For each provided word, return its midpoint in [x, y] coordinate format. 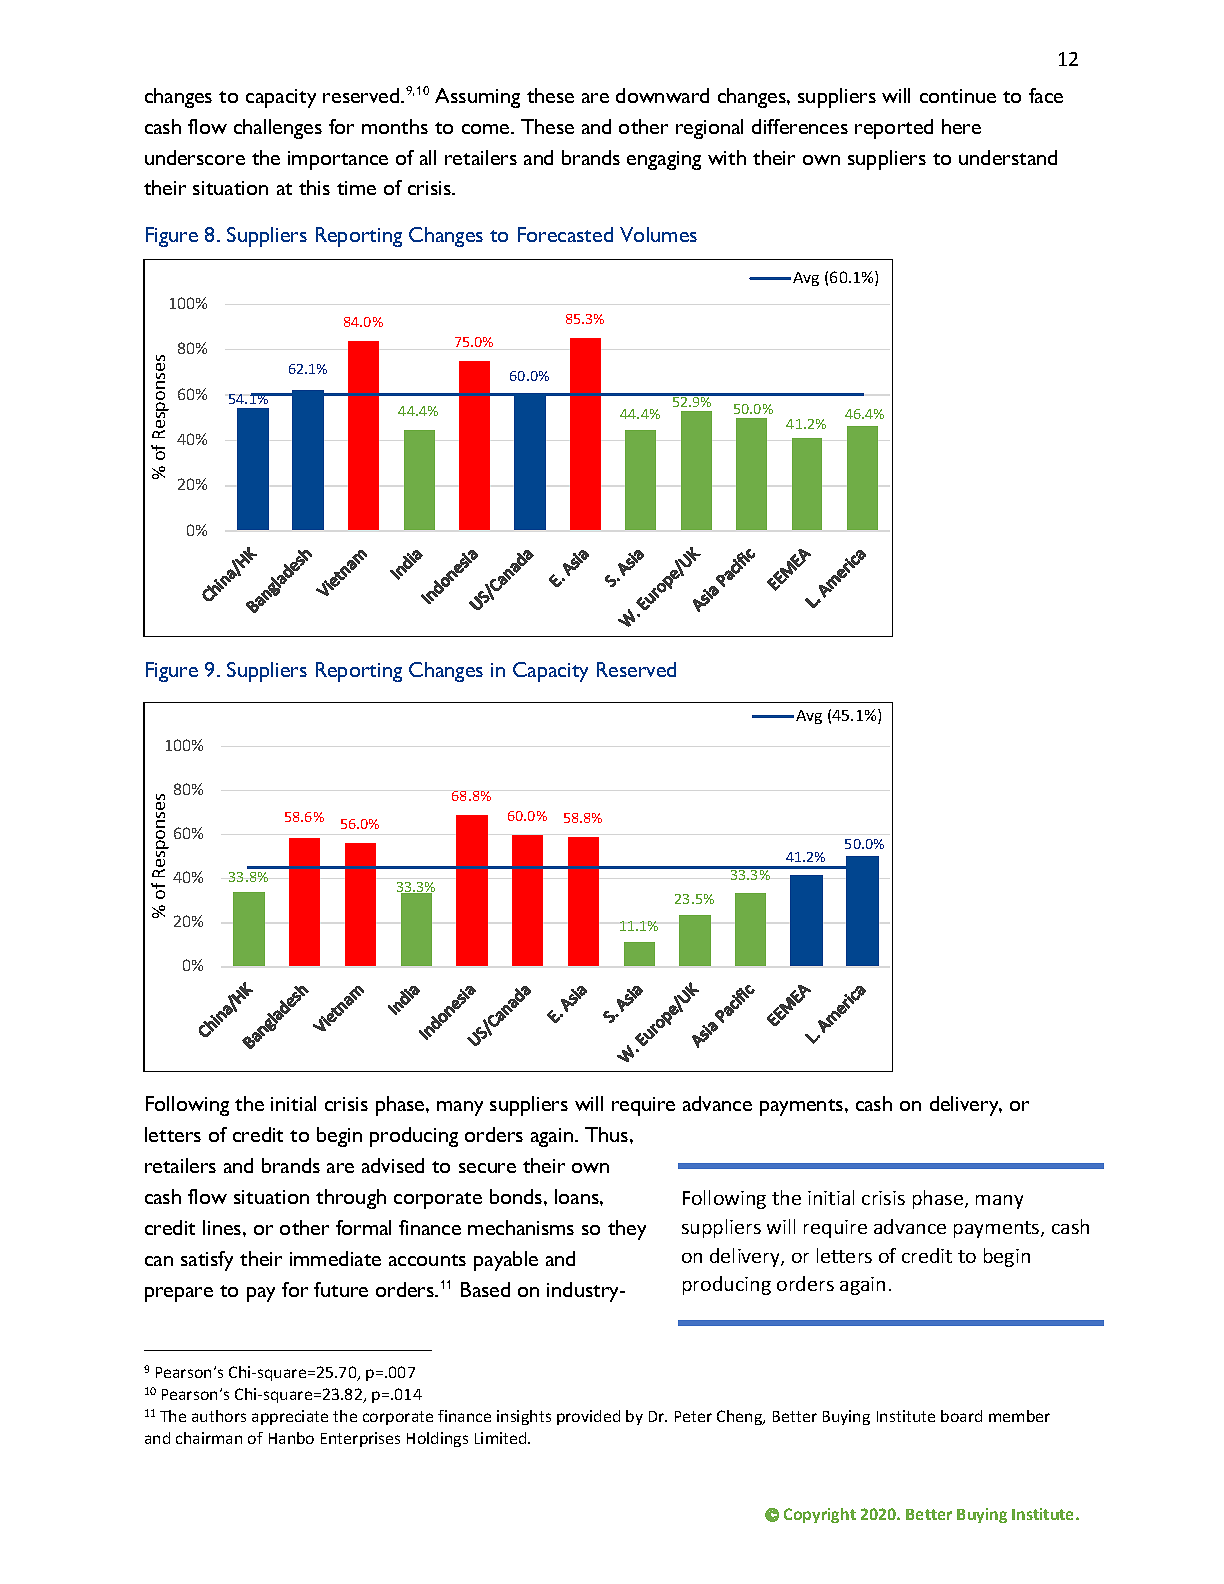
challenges [278, 129]
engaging [664, 160]
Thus [608, 1134]
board [961, 1416]
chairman [209, 1438]
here [961, 126]
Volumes [658, 234]
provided [588, 1417]
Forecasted [565, 234]
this [314, 187]
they [627, 1230]
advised [393, 1165]
